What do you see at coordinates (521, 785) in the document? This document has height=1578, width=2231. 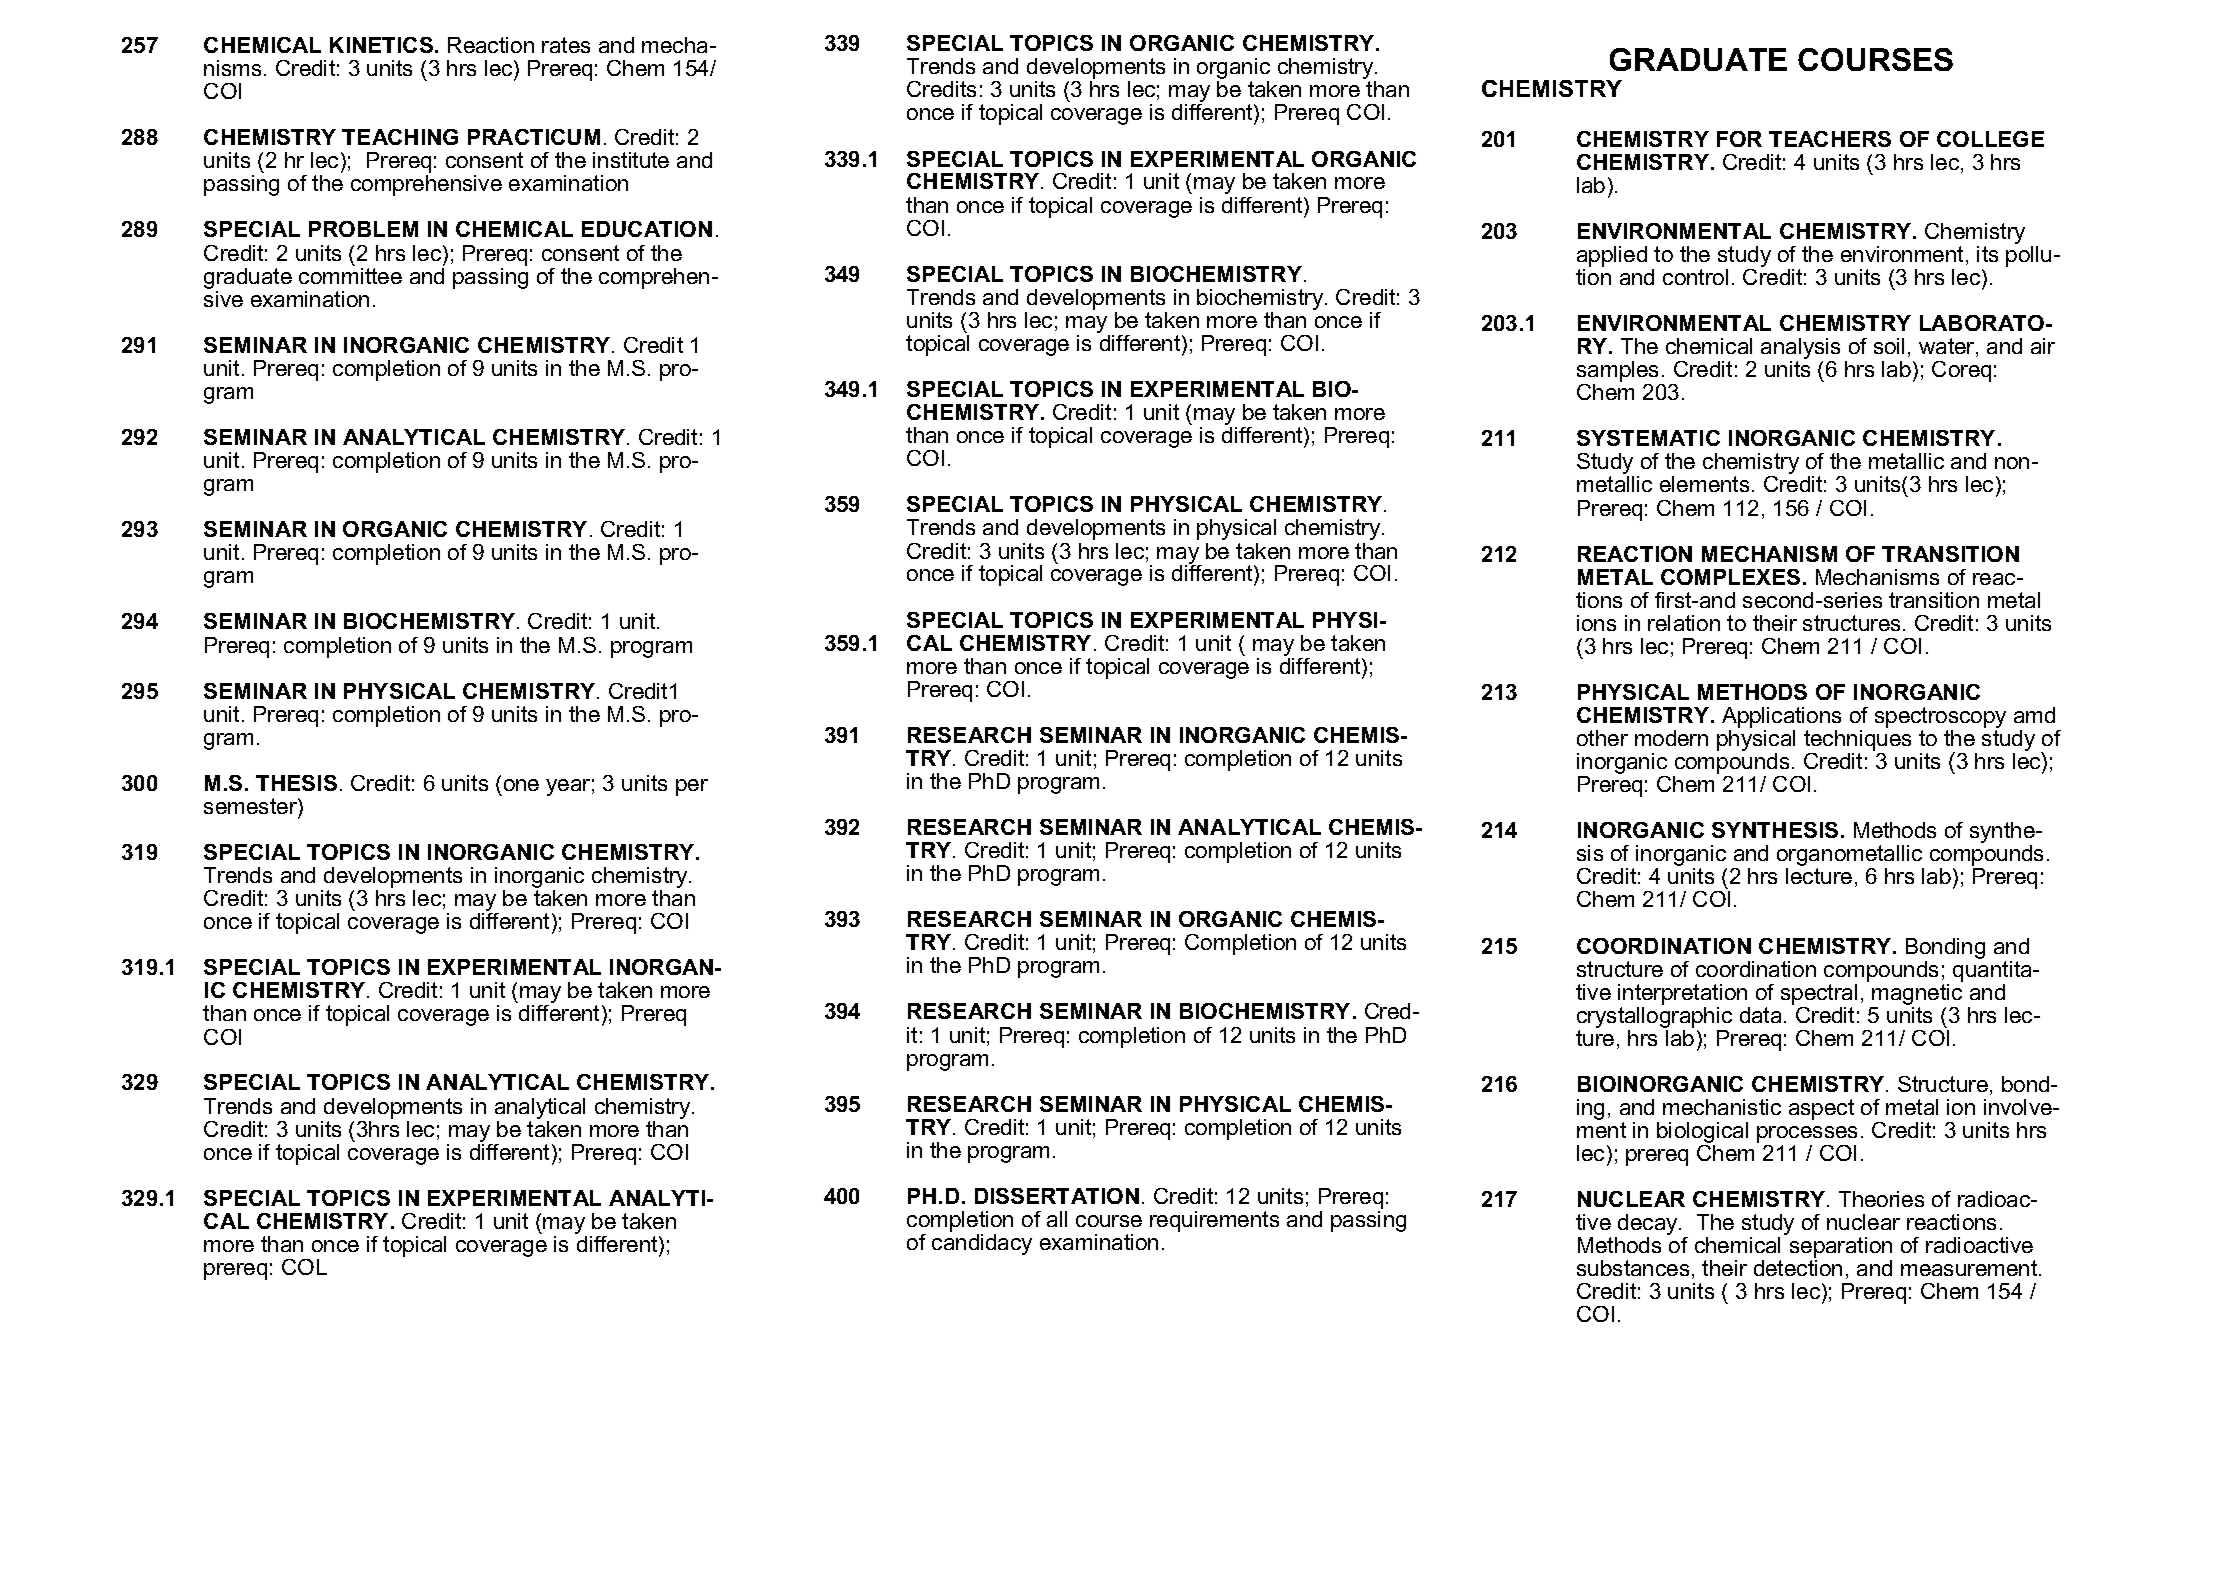 I see `one` at bounding box center [521, 785].
